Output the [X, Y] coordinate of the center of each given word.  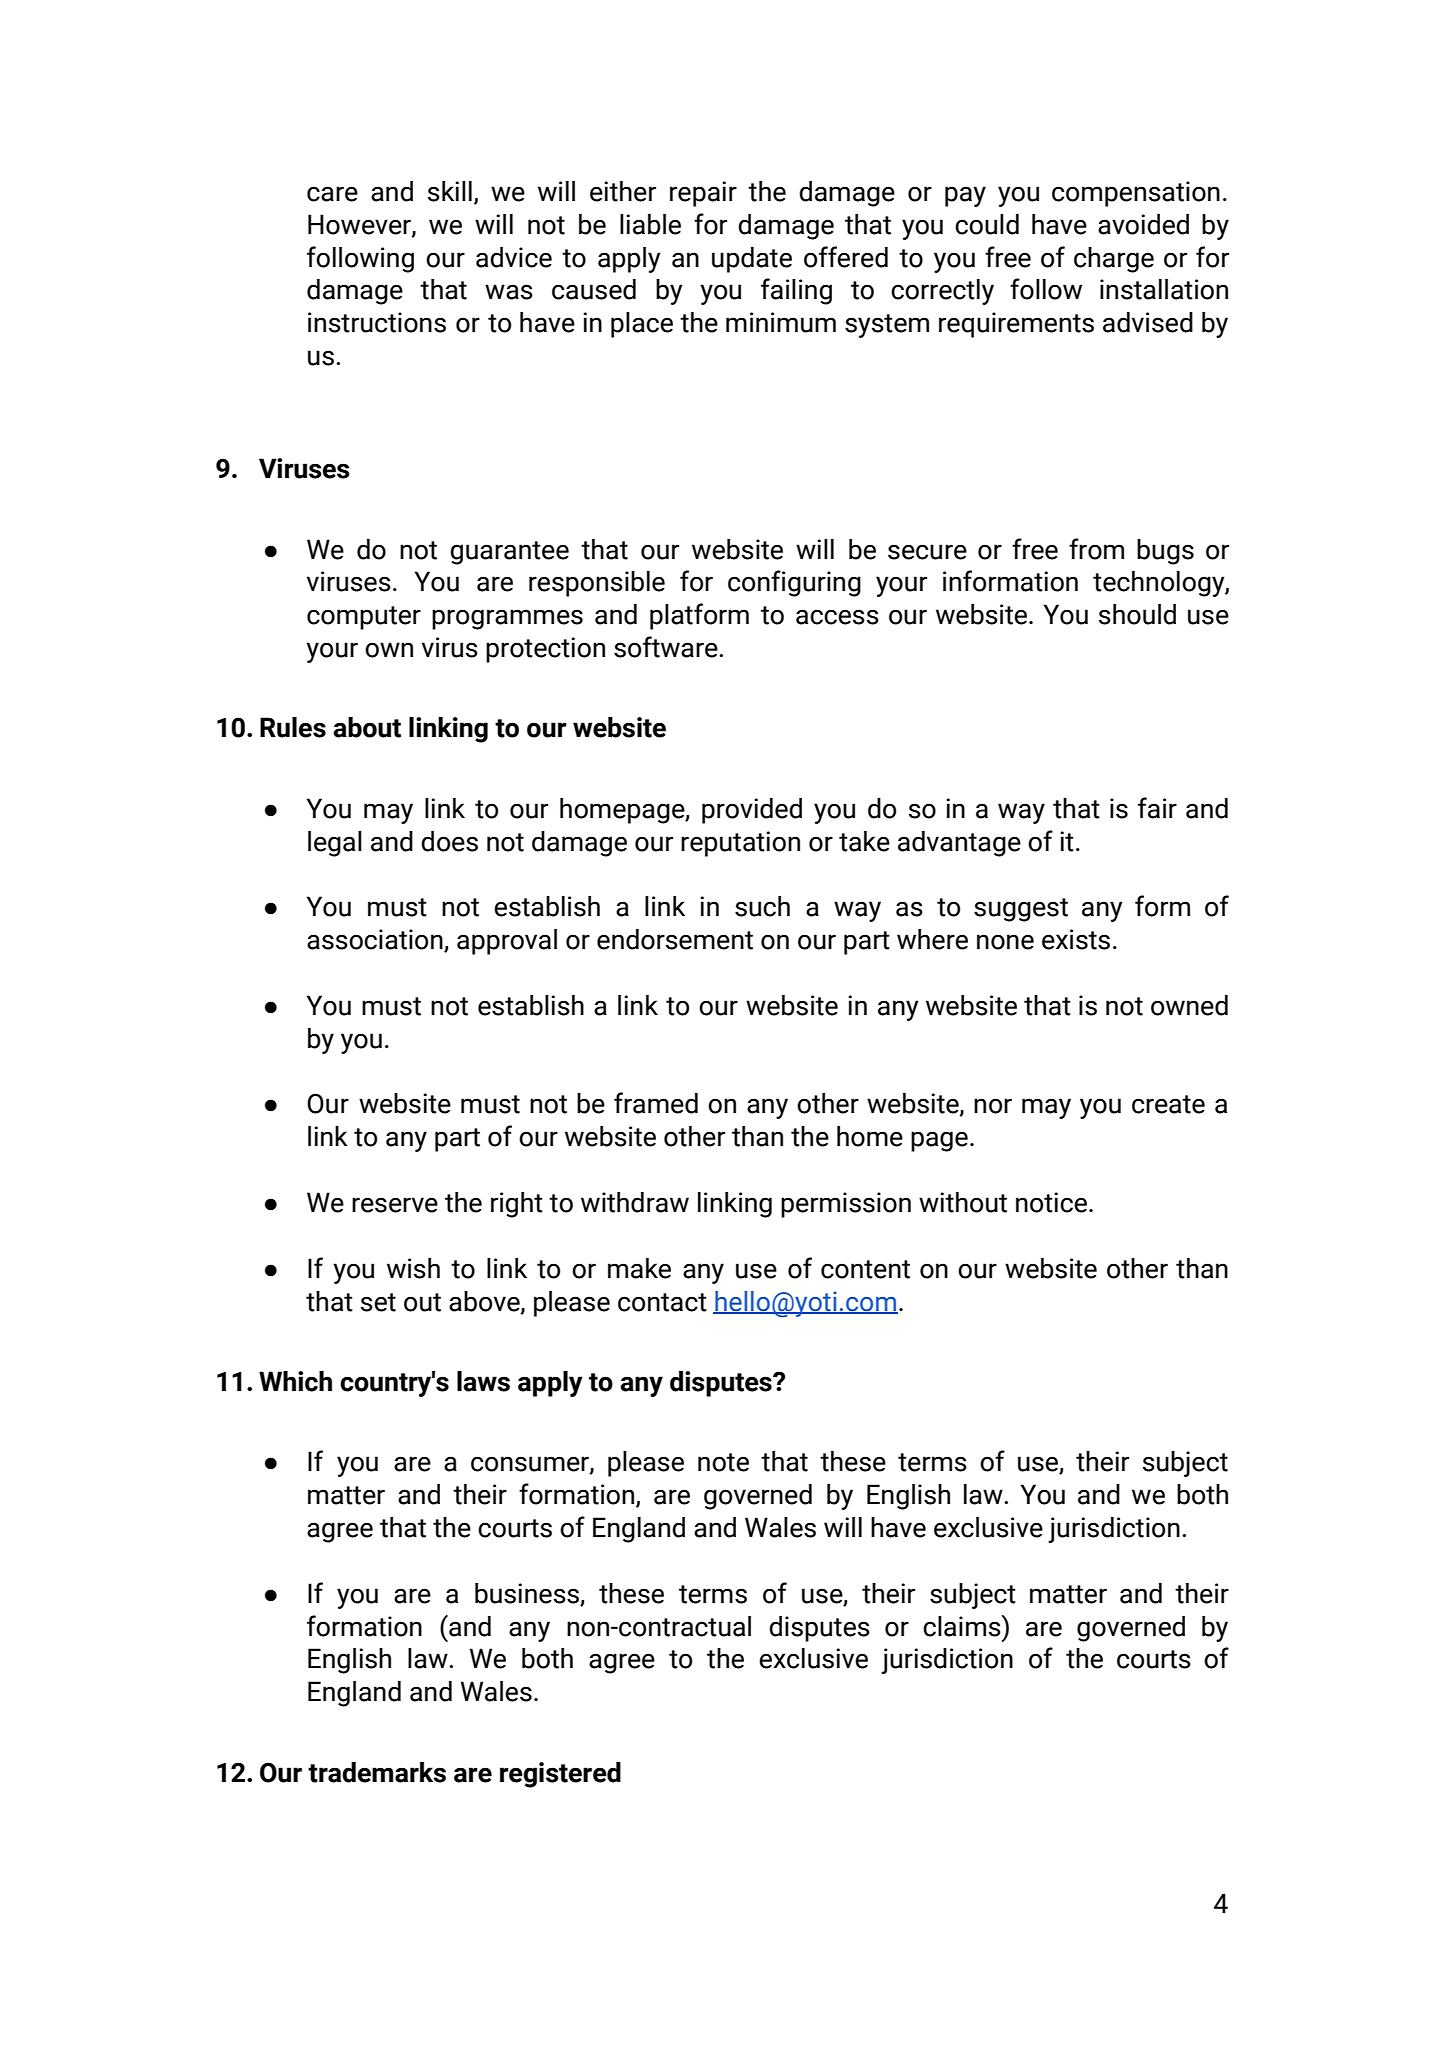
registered [560, 1775]
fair [1157, 808]
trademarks [377, 1772]
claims [963, 1626]
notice [1051, 1202]
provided [752, 811]
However [360, 225]
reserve [395, 1205]
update [752, 260]
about [367, 727]
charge [1114, 260]
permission [846, 1205]
